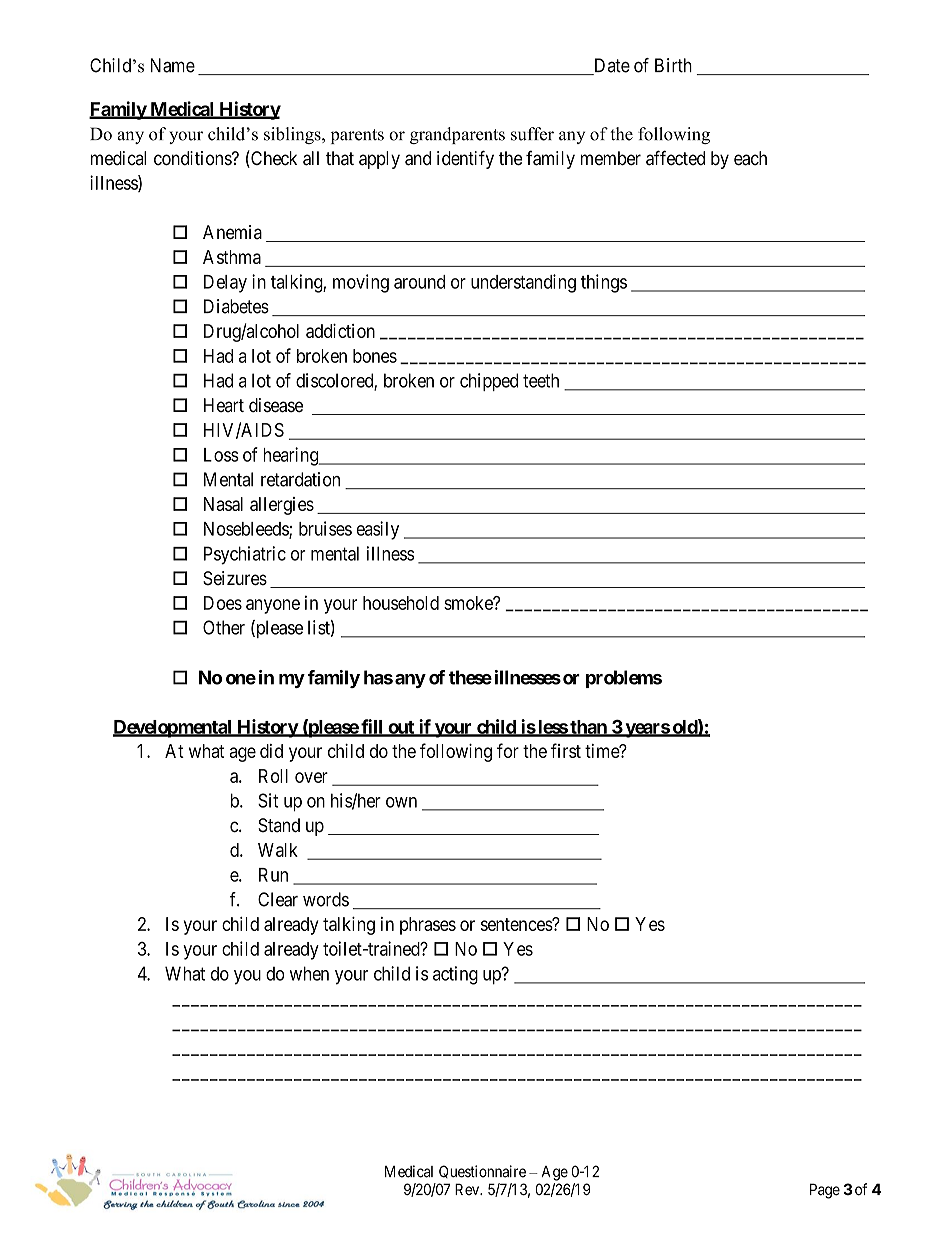 This page has width=952, height=1233. I want to click on siblings, so click(293, 135).
